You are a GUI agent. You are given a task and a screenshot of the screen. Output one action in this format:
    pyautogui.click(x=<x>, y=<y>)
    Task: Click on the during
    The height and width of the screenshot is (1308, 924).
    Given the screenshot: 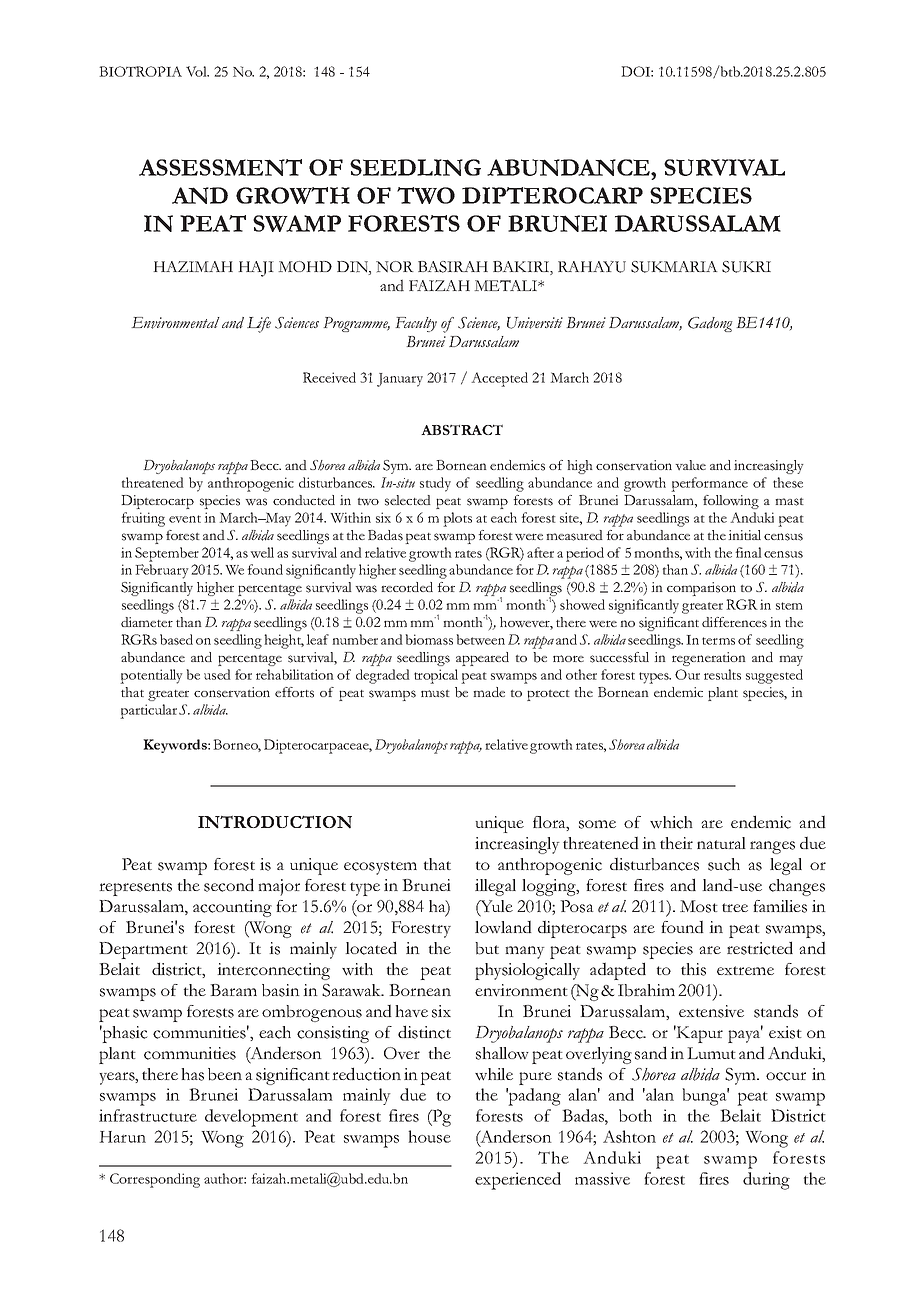 What is the action you would take?
    pyautogui.click(x=766, y=1181)
